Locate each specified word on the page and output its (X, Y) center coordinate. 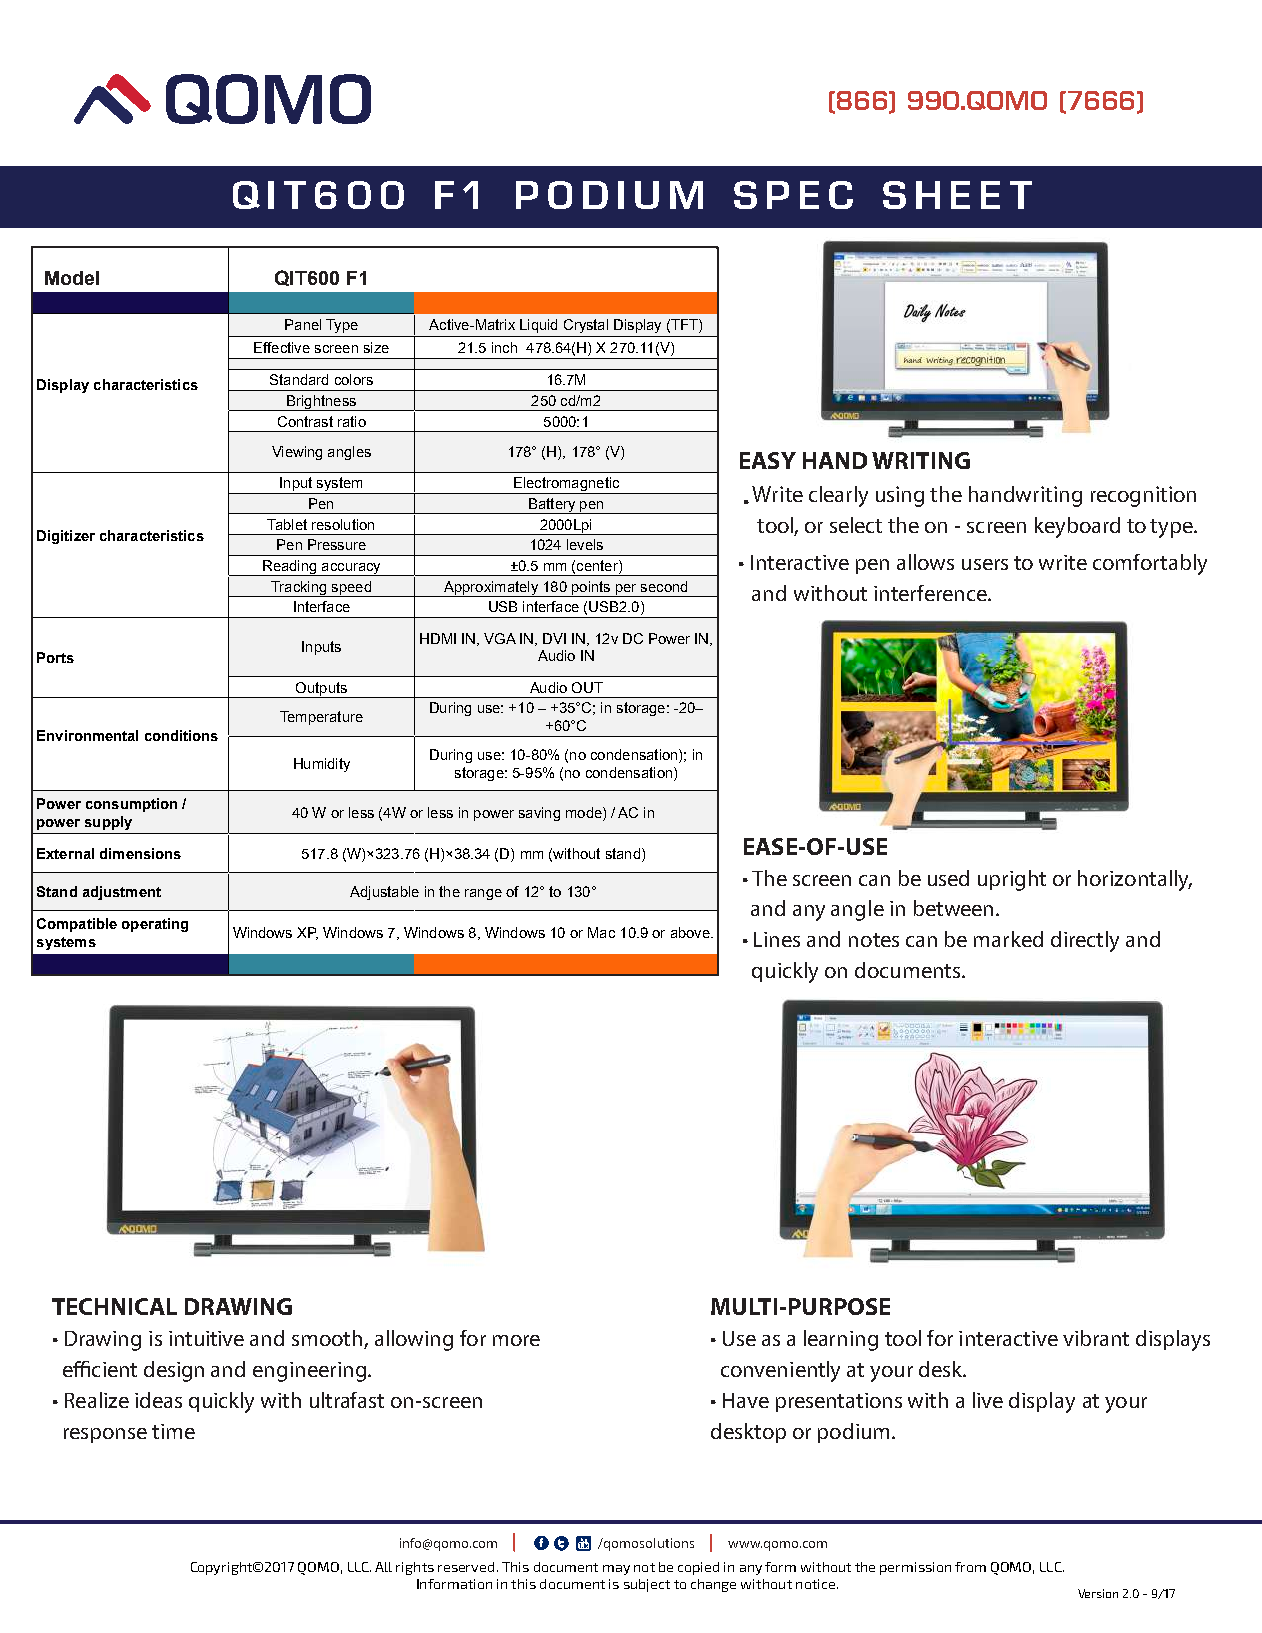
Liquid (538, 326)
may (616, 1570)
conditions (181, 735)
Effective (282, 347)
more (516, 1340)
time (173, 1431)
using (900, 496)
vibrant (1096, 1338)
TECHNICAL (114, 1306)
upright (1012, 880)
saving (539, 814)
